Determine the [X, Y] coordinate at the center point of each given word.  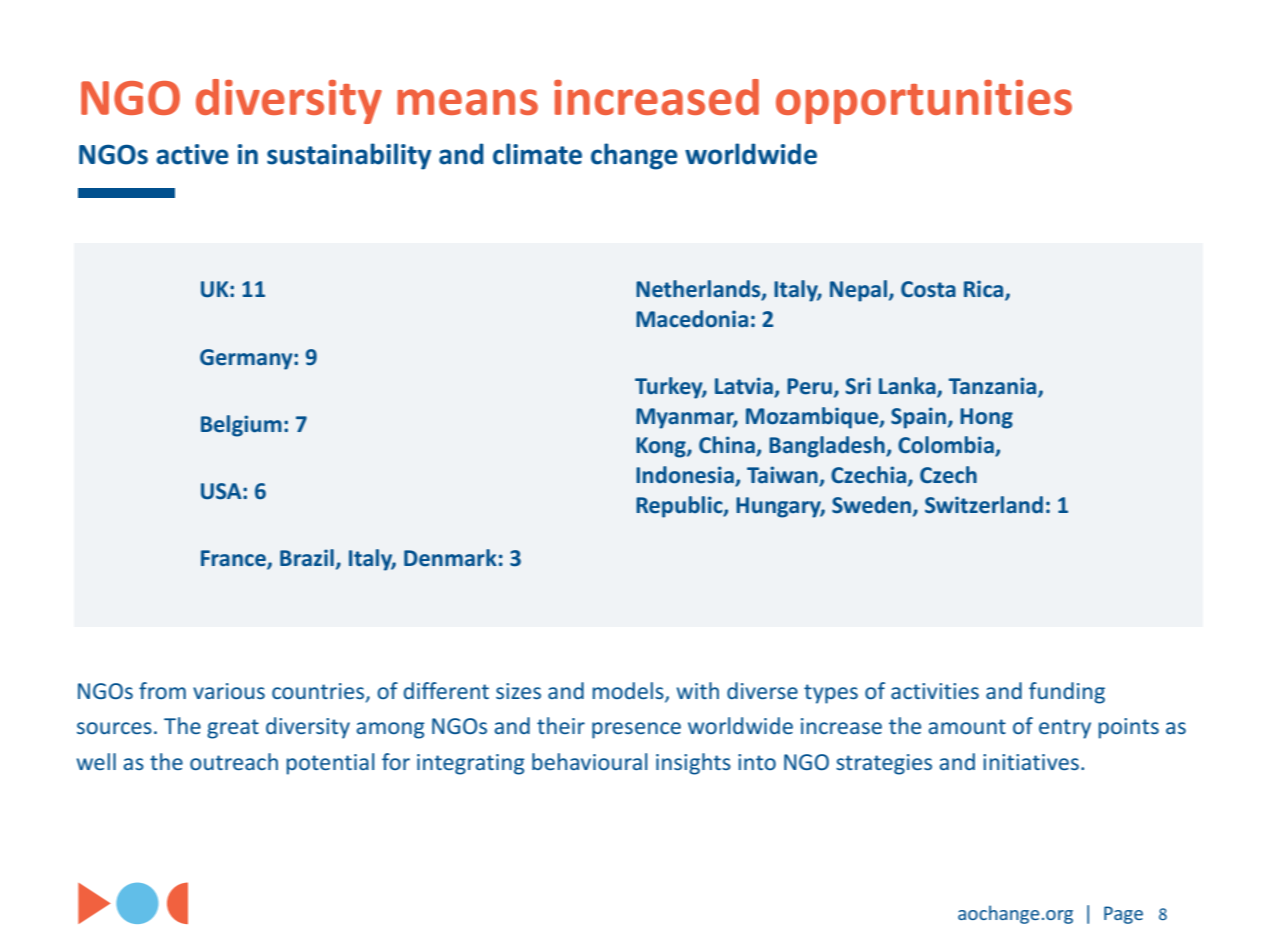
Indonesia [685, 475]
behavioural [589, 761]
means [467, 102]
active [192, 154]
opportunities [924, 102]
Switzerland [984, 505]
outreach [234, 761]
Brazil [307, 558]
